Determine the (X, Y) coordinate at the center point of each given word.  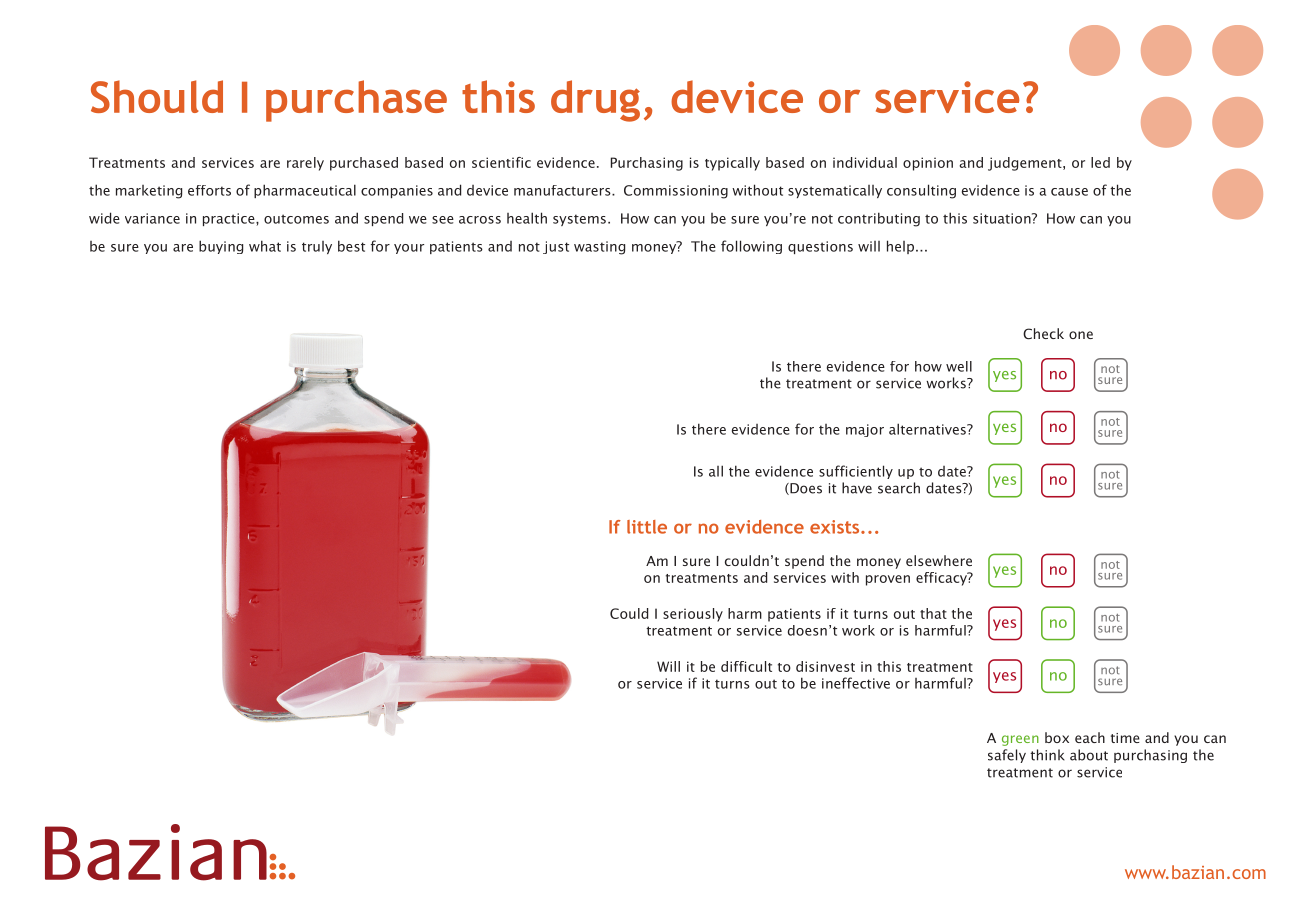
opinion (928, 164)
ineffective (856, 683)
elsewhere (939, 560)
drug (595, 101)
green (1020, 740)
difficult (746, 666)
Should (157, 96)
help (902, 247)
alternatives (928, 429)
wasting (599, 248)
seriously (693, 615)
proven (888, 580)
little (647, 527)
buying (221, 247)
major (865, 430)
